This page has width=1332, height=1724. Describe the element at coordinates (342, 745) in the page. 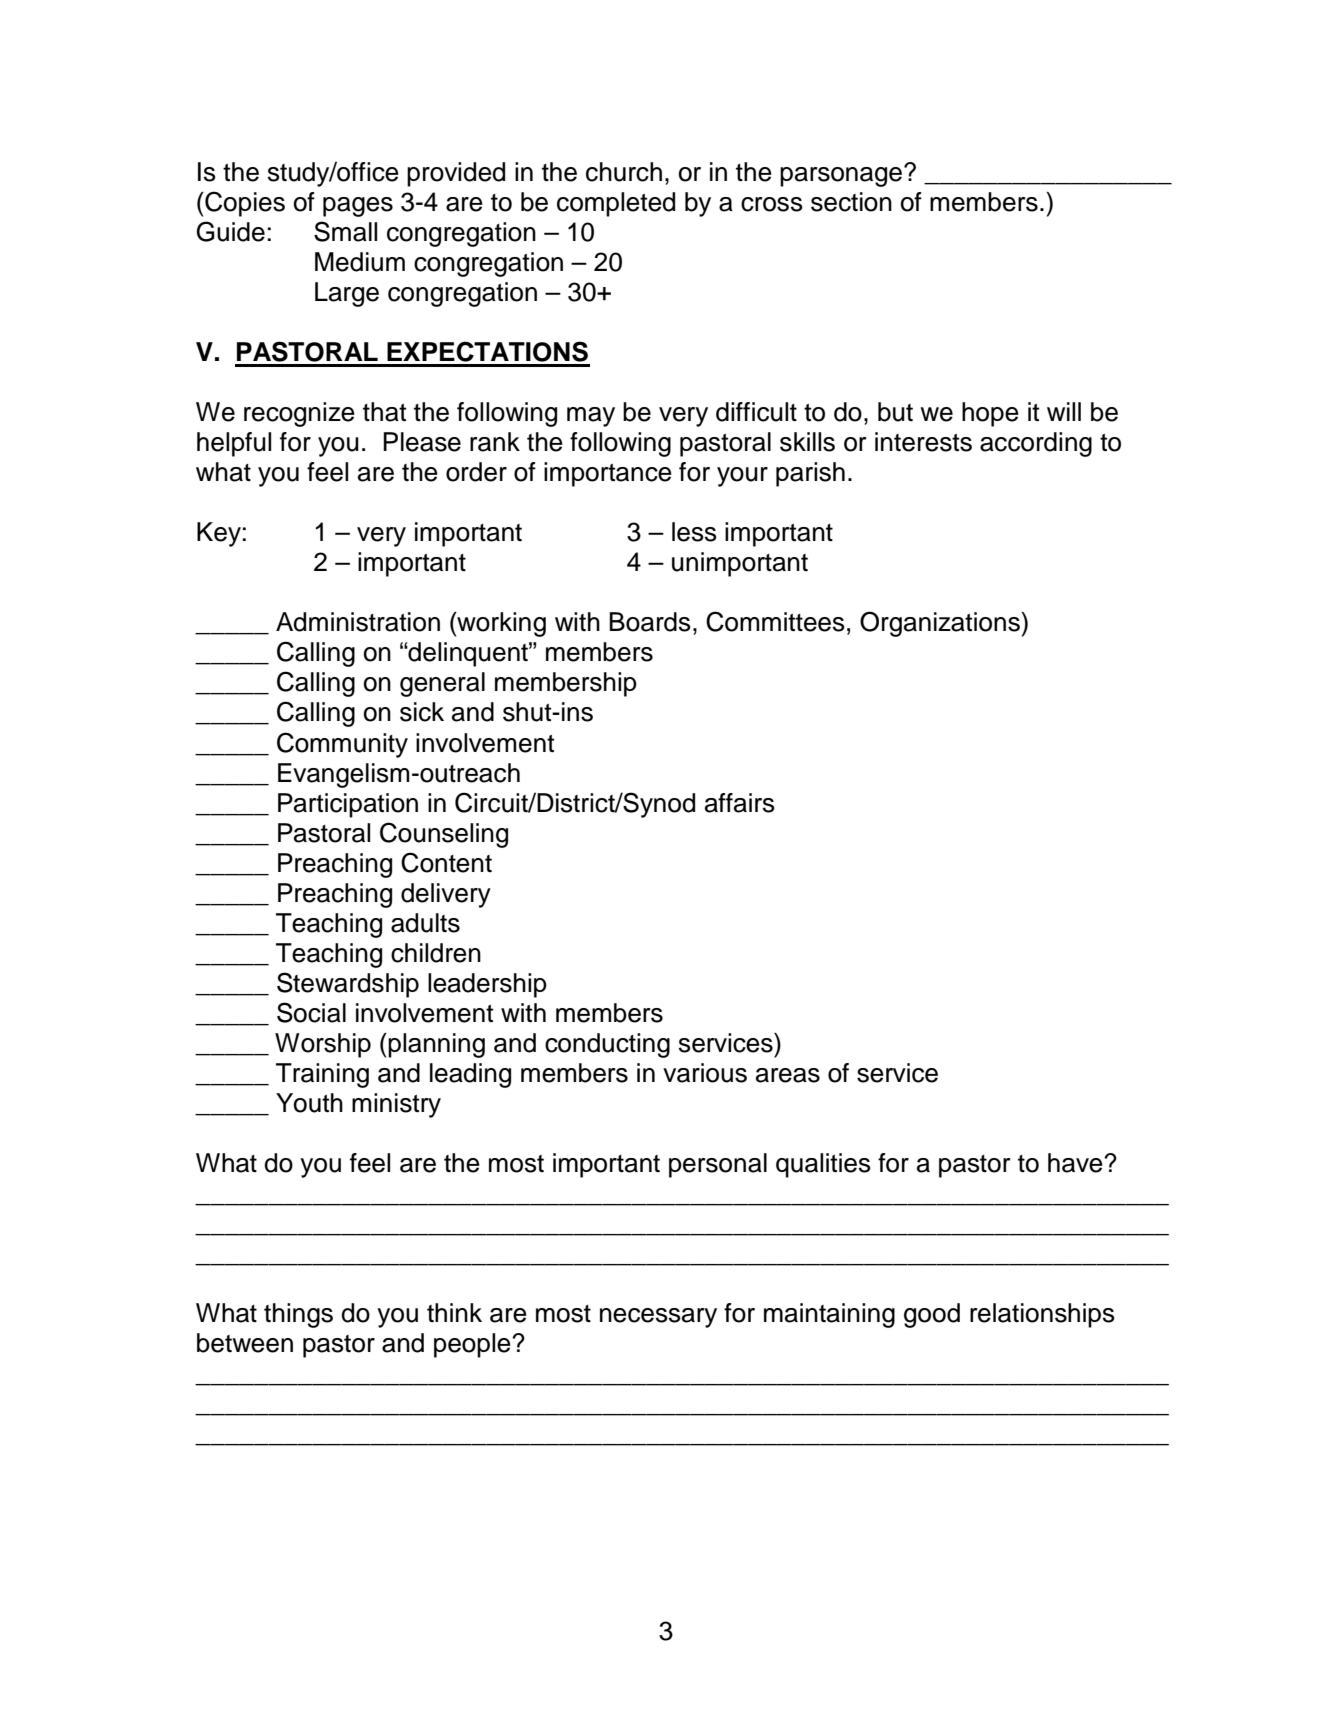

I see `Community` at that location.
